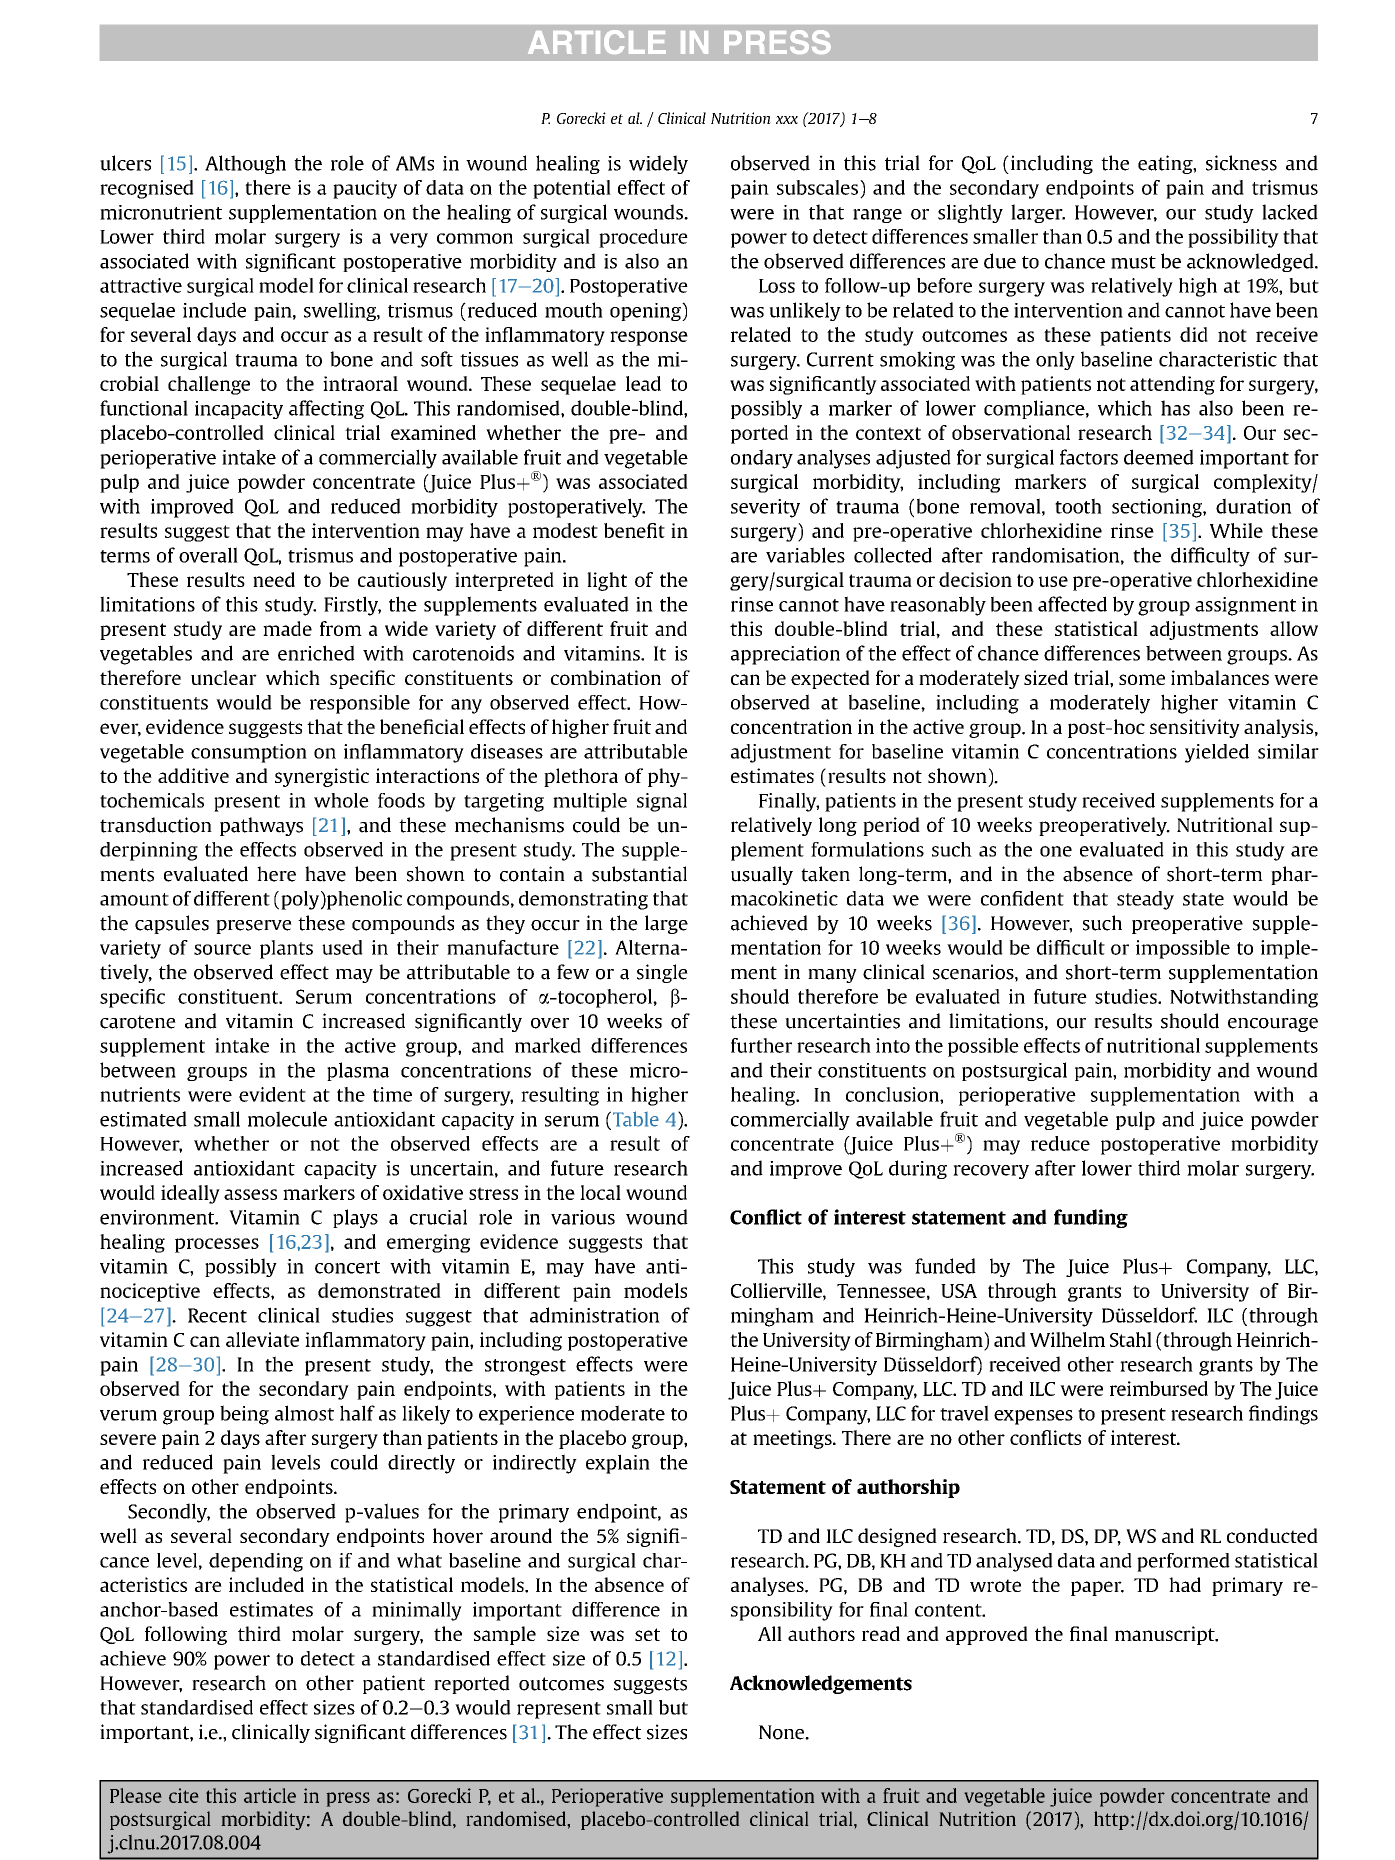 The height and width of the screenshot is (1860, 1395). I want to click on single, so click(662, 973).
